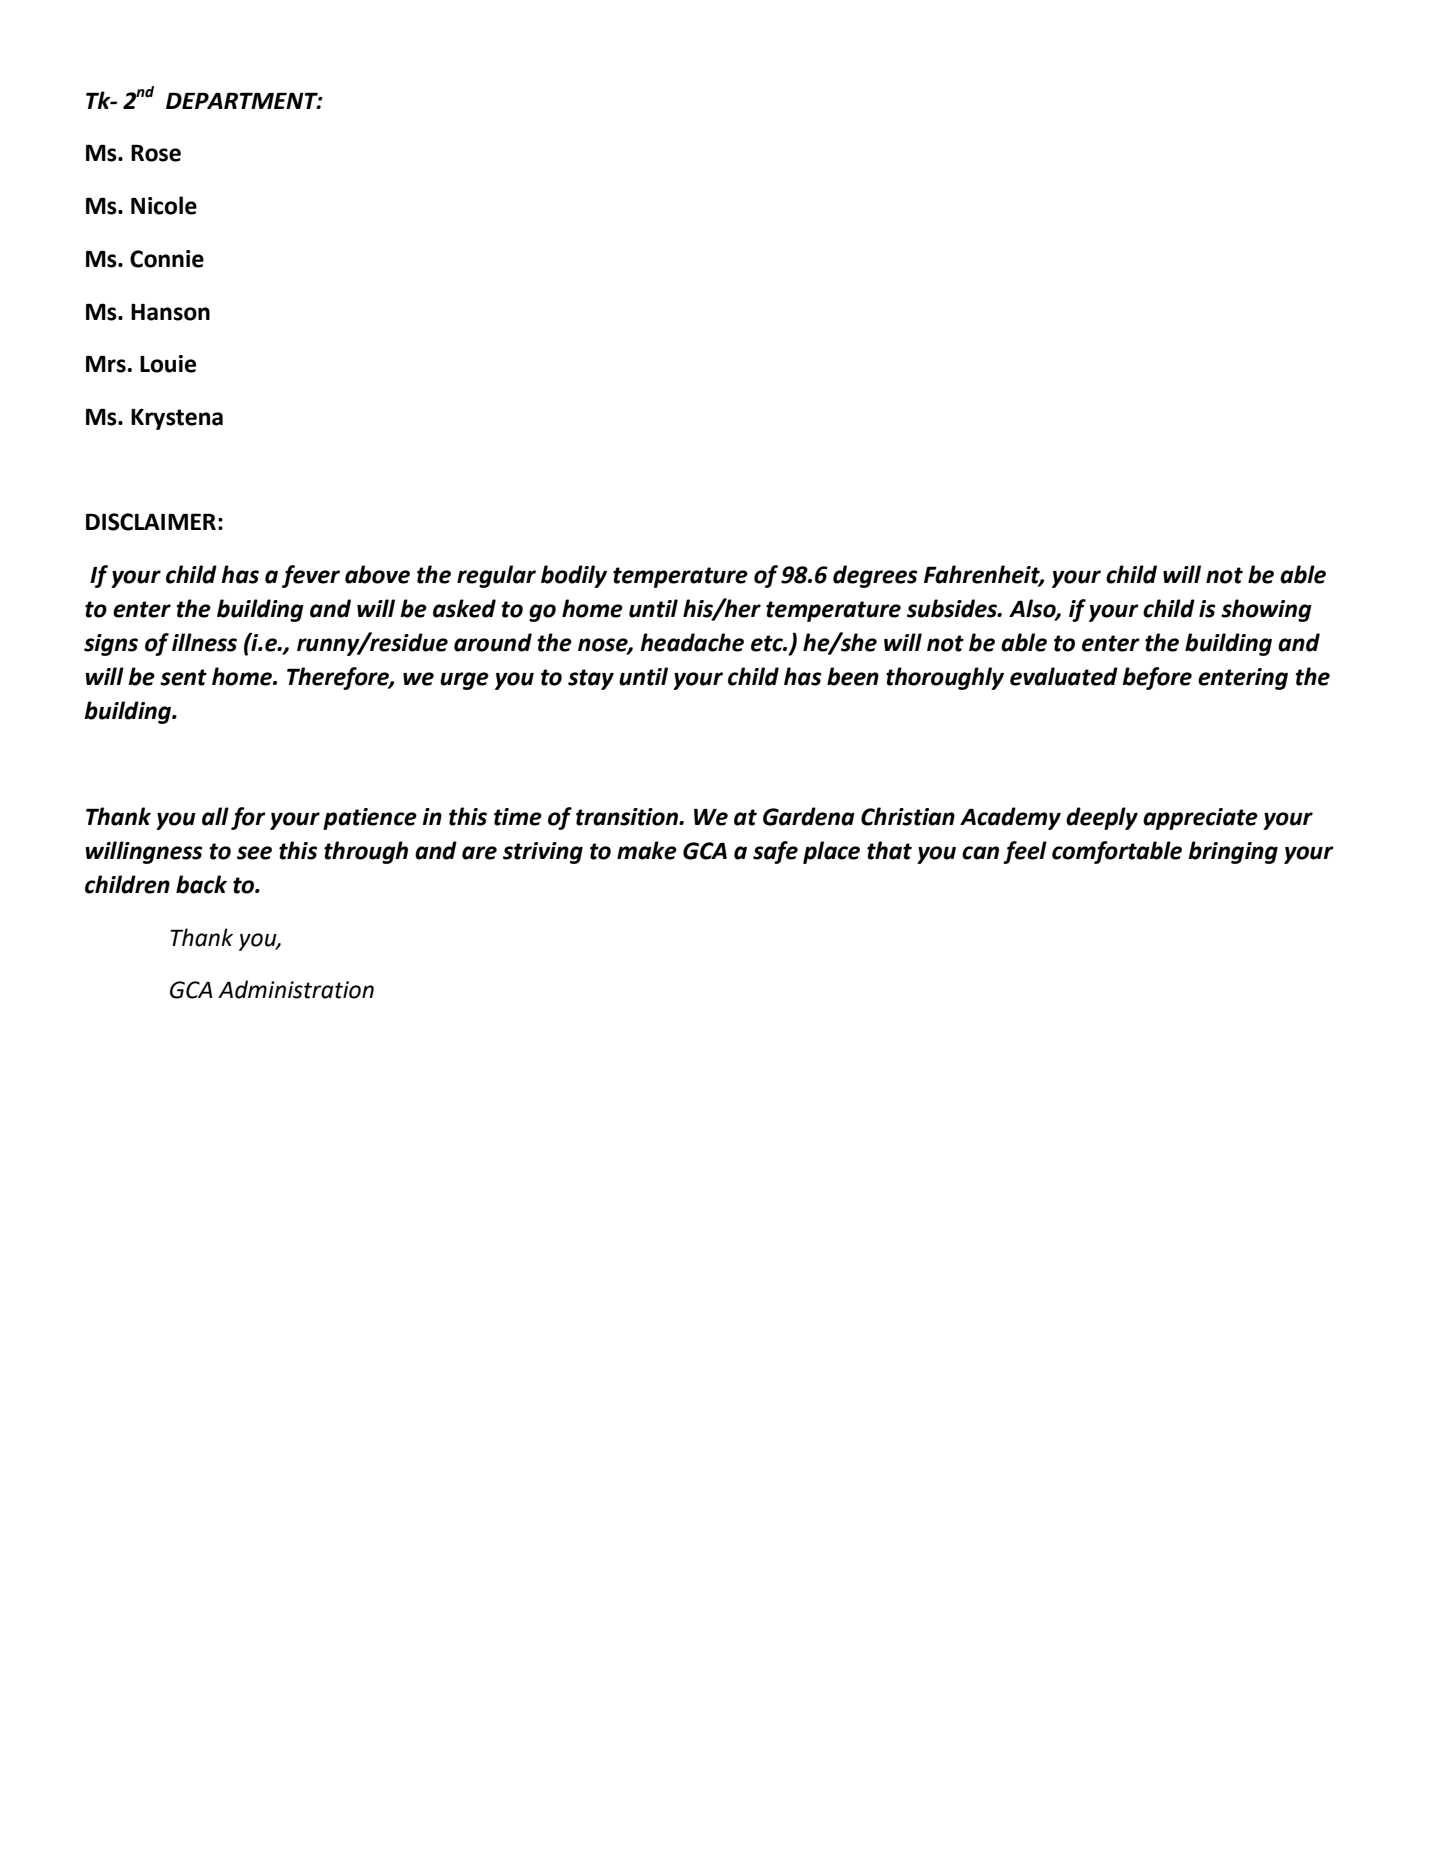 The height and width of the screenshot is (1857, 1435). Describe the element at coordinates (574, 576) in the screenshot. I see `bodily` at that location.
